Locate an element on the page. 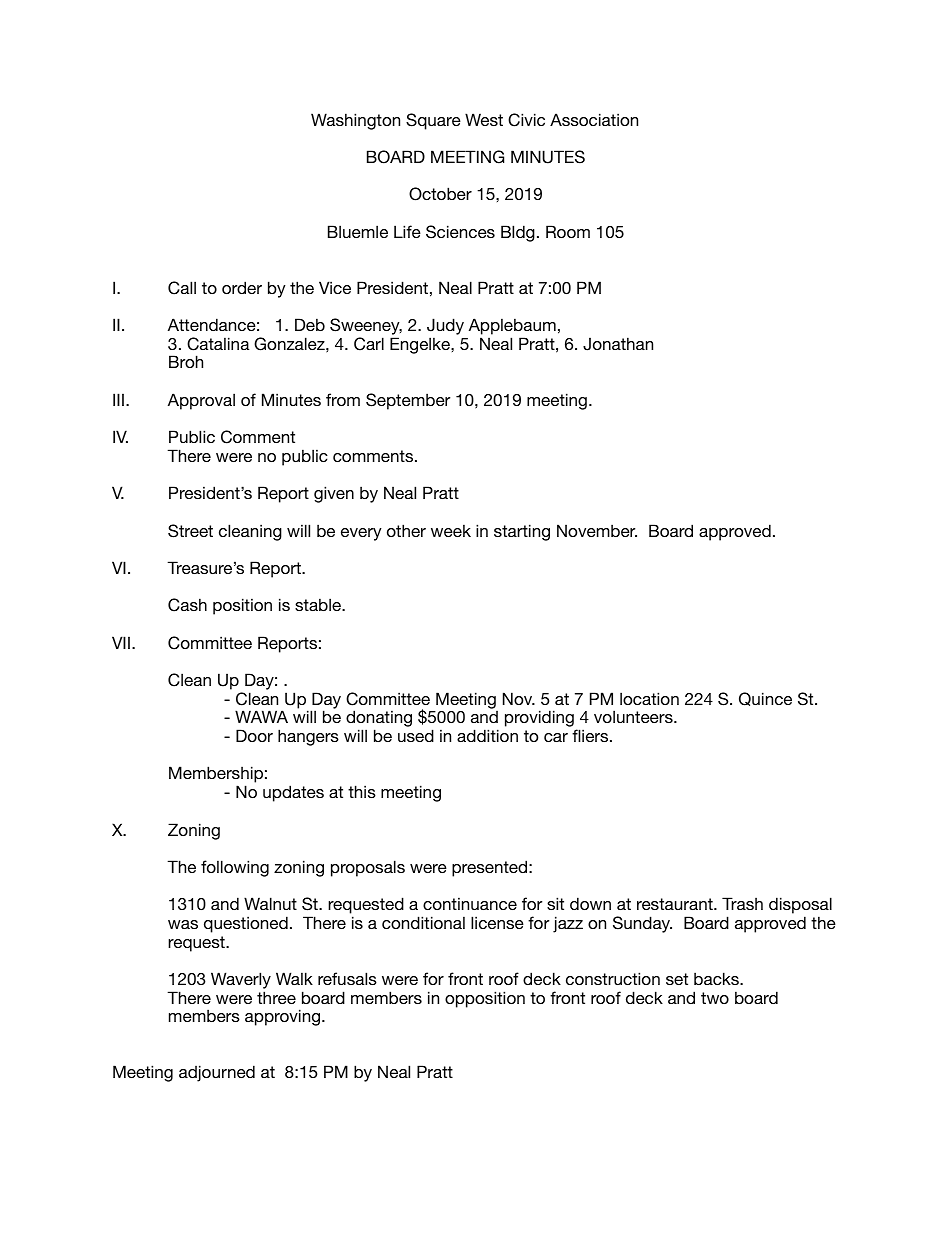 Image resolution: width=952 pixels, height=1233 pixels. Square is located at coordinates (433, 121).
